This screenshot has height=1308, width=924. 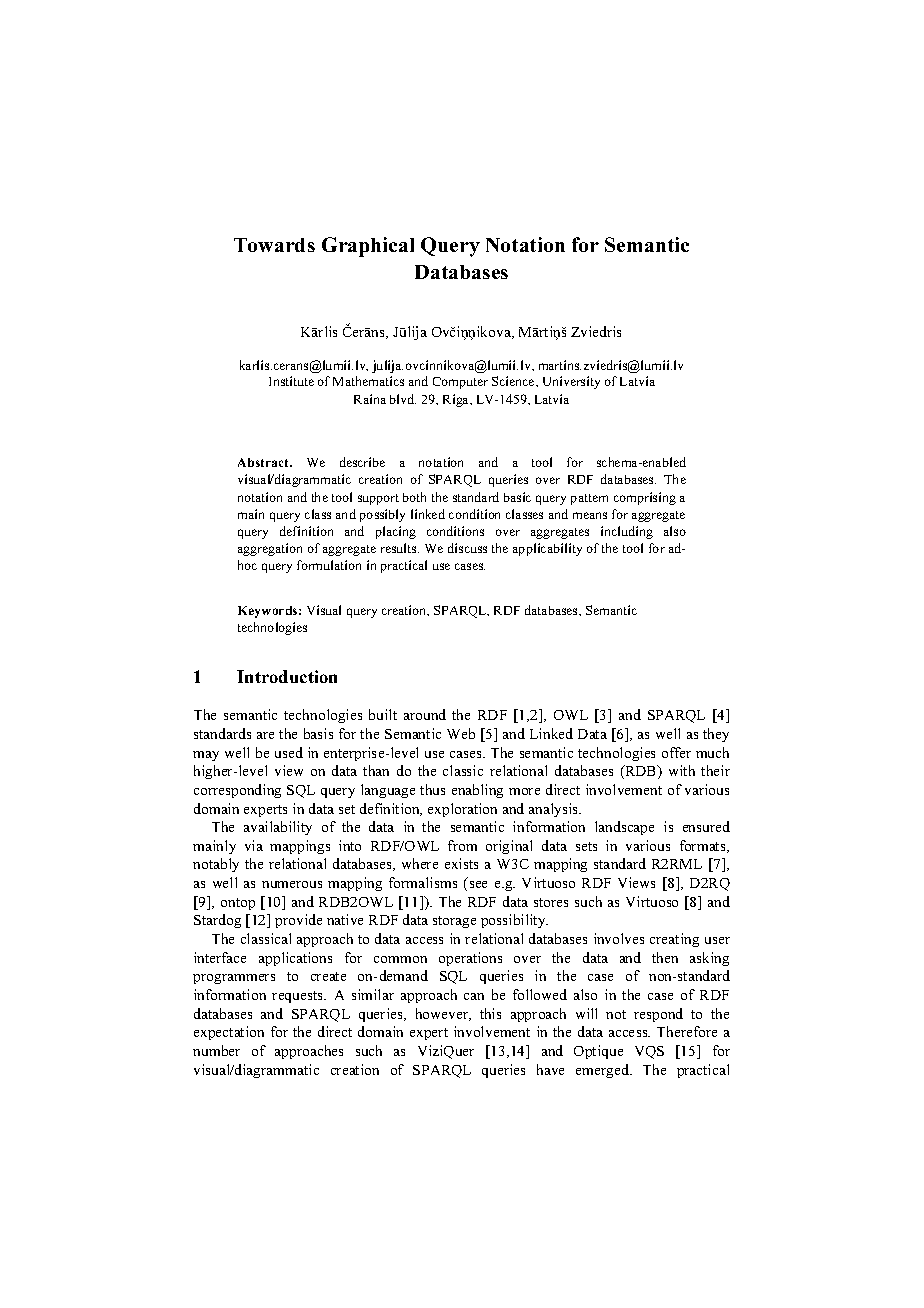 What do you see at coordinates (270, 549) in the screenshot?
I see `aggregation` at bounding box center [270, 549].
